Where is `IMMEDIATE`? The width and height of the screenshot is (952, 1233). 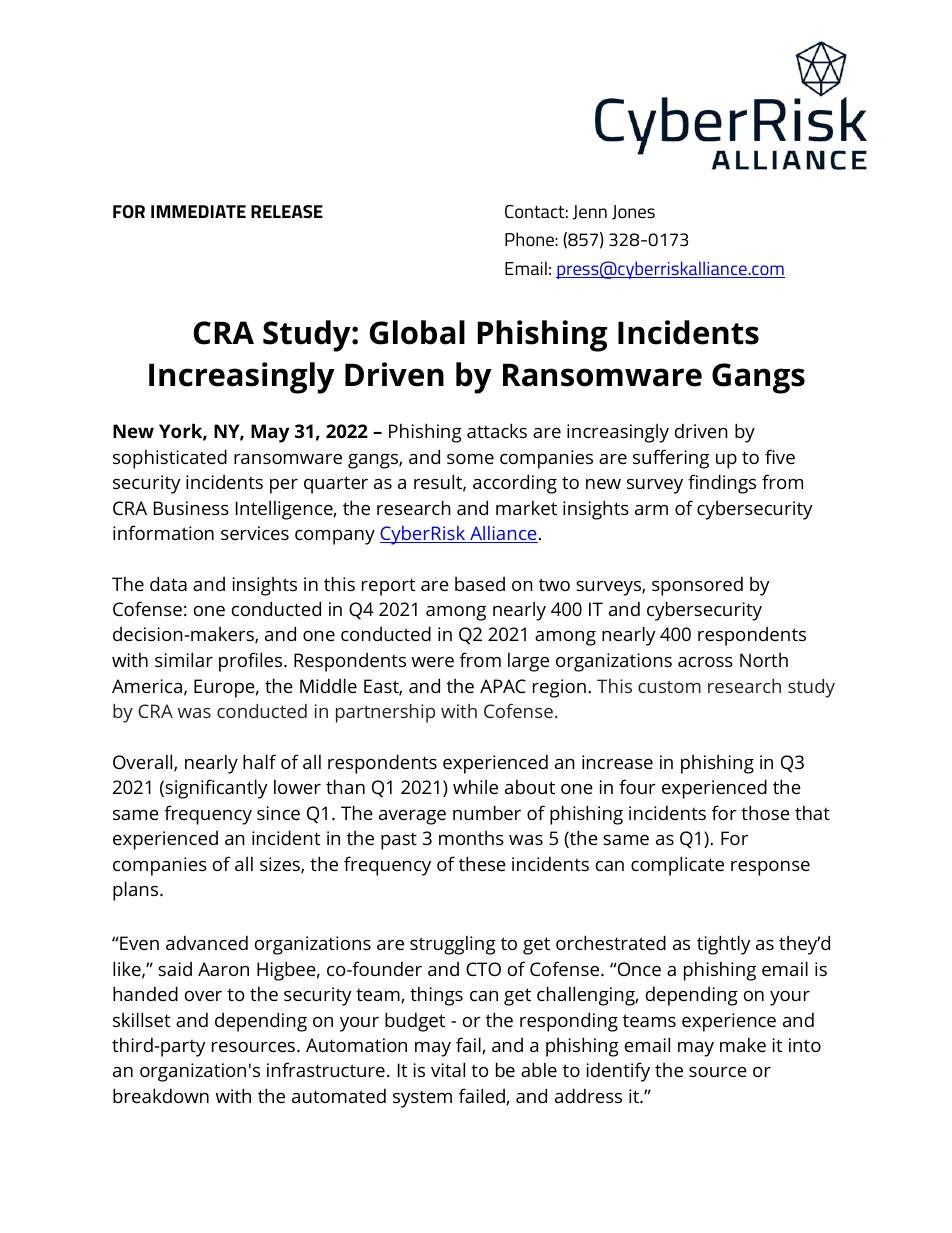
IMMEDIATE is located at coordinates (198, 211).
